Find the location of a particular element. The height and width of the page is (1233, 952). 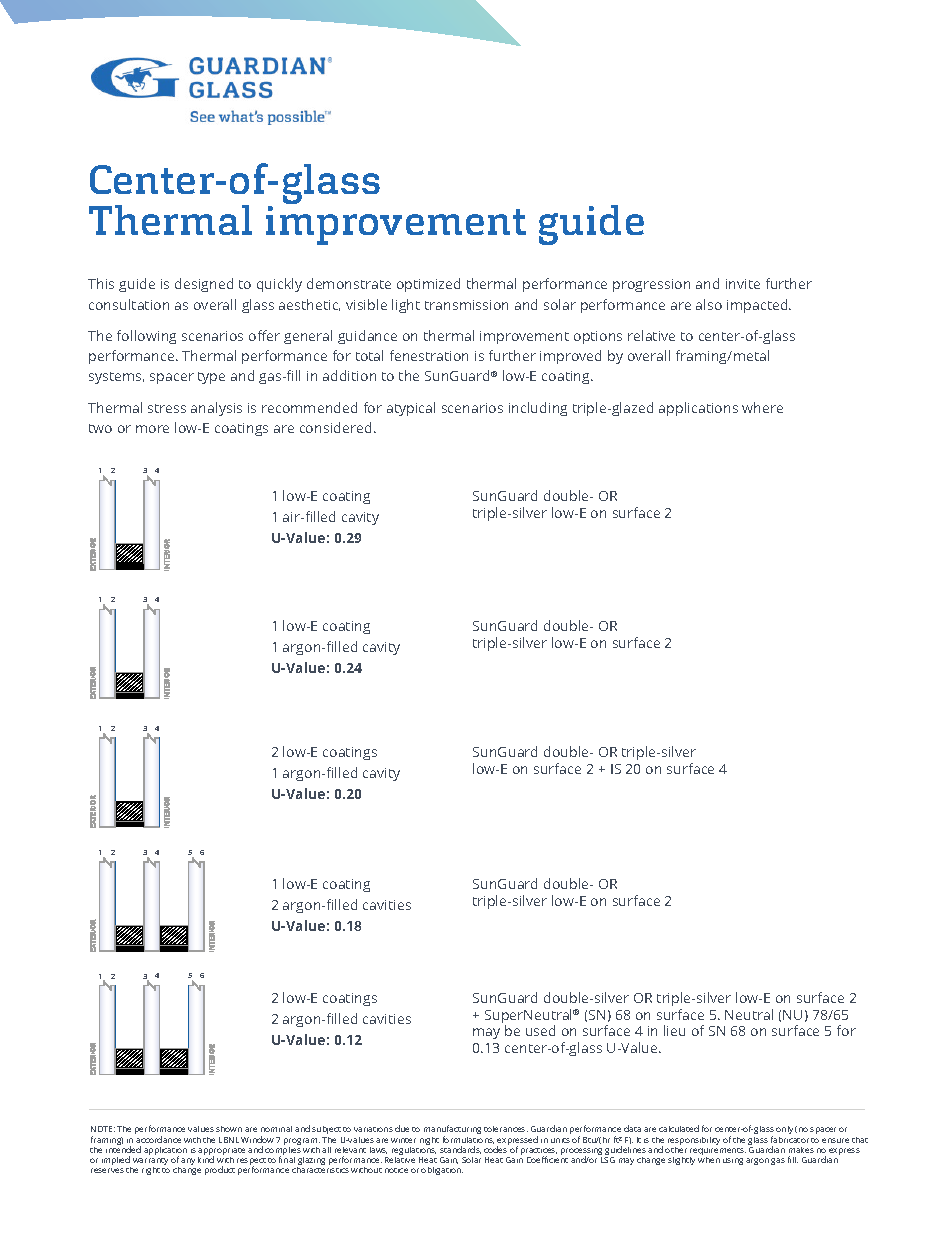

any is located at coordinates (188, 1161).
